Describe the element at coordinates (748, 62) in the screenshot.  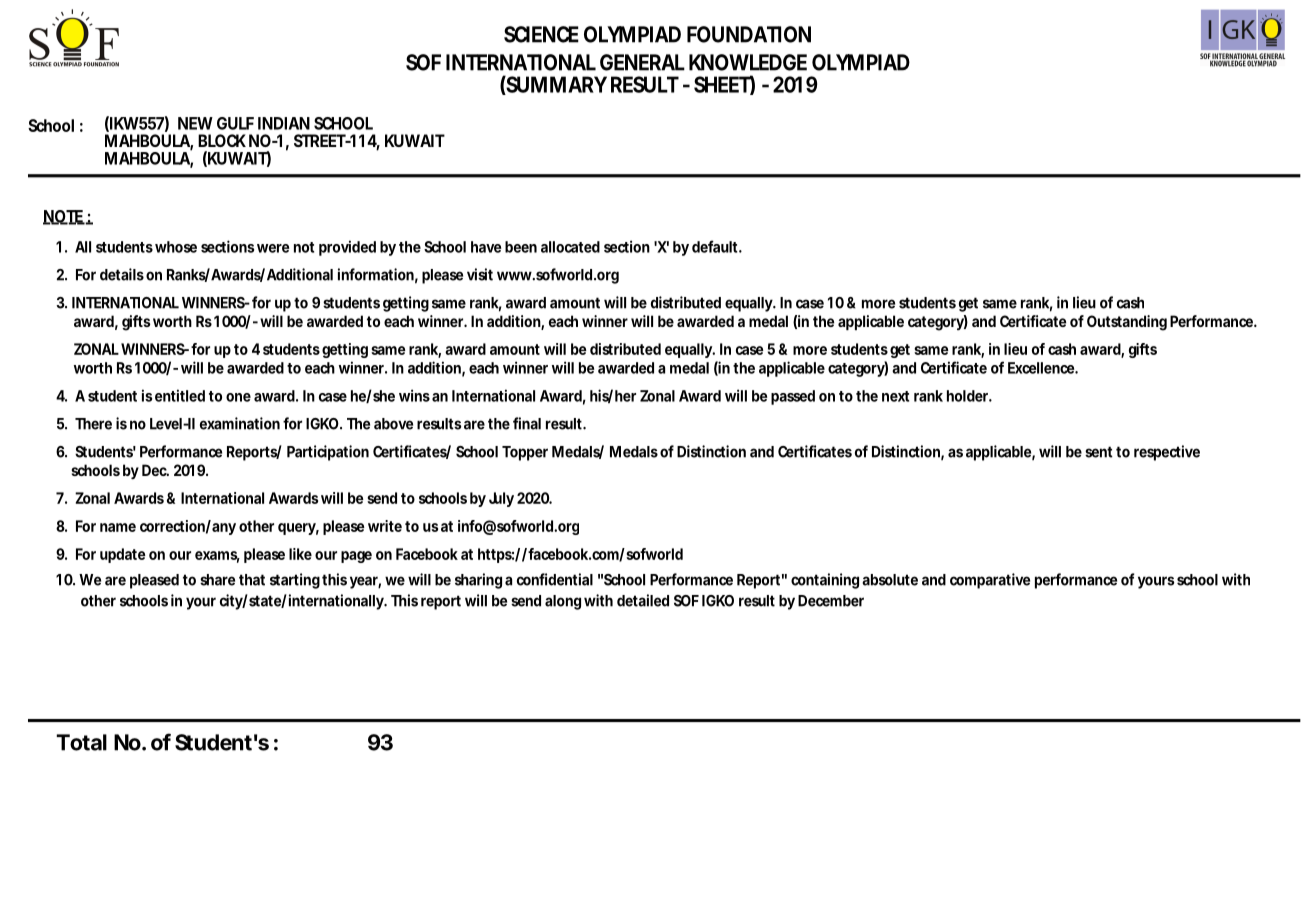
I see `KNOWLEDGE` at that location.
